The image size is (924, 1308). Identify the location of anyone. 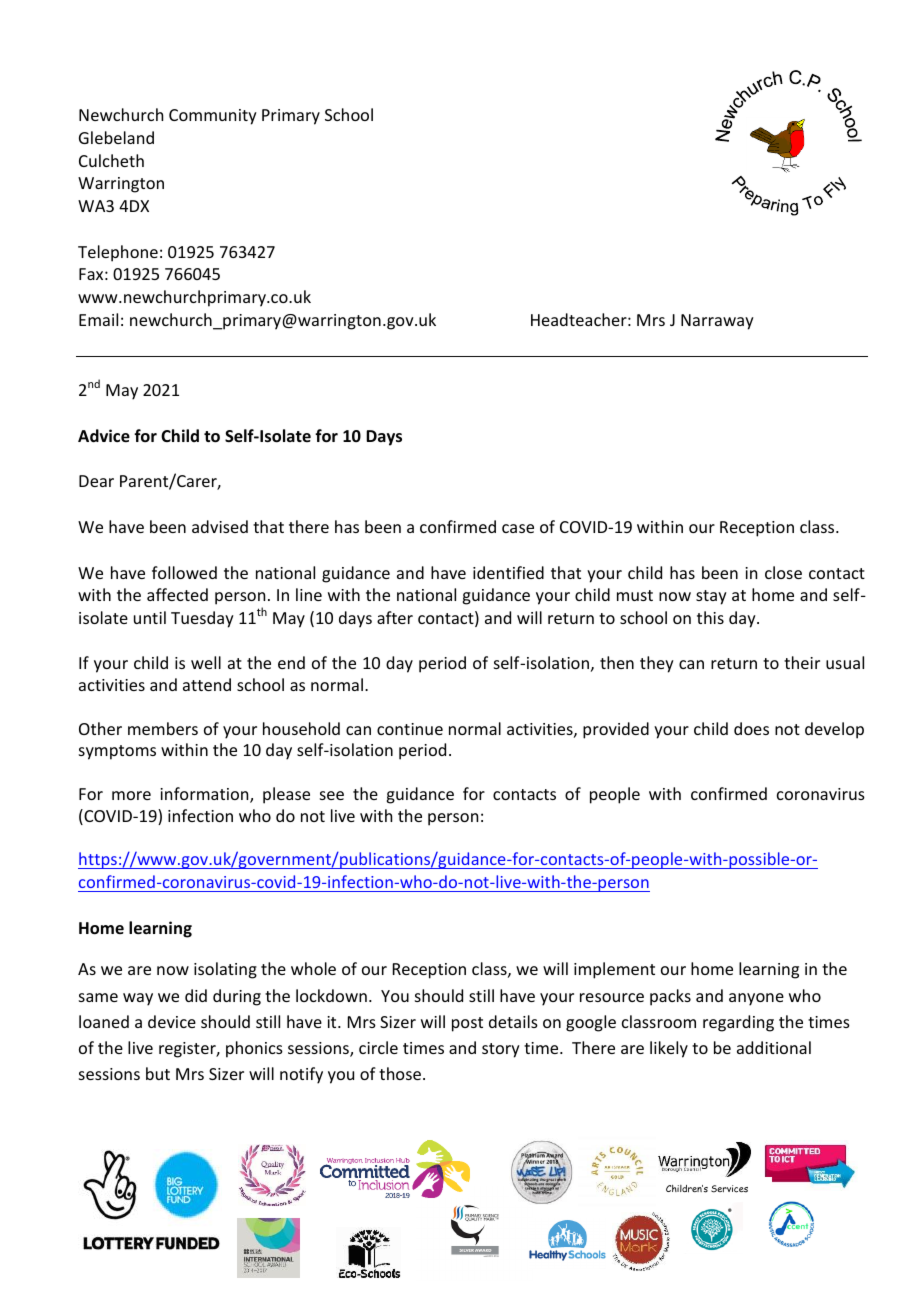
(756, 999).
